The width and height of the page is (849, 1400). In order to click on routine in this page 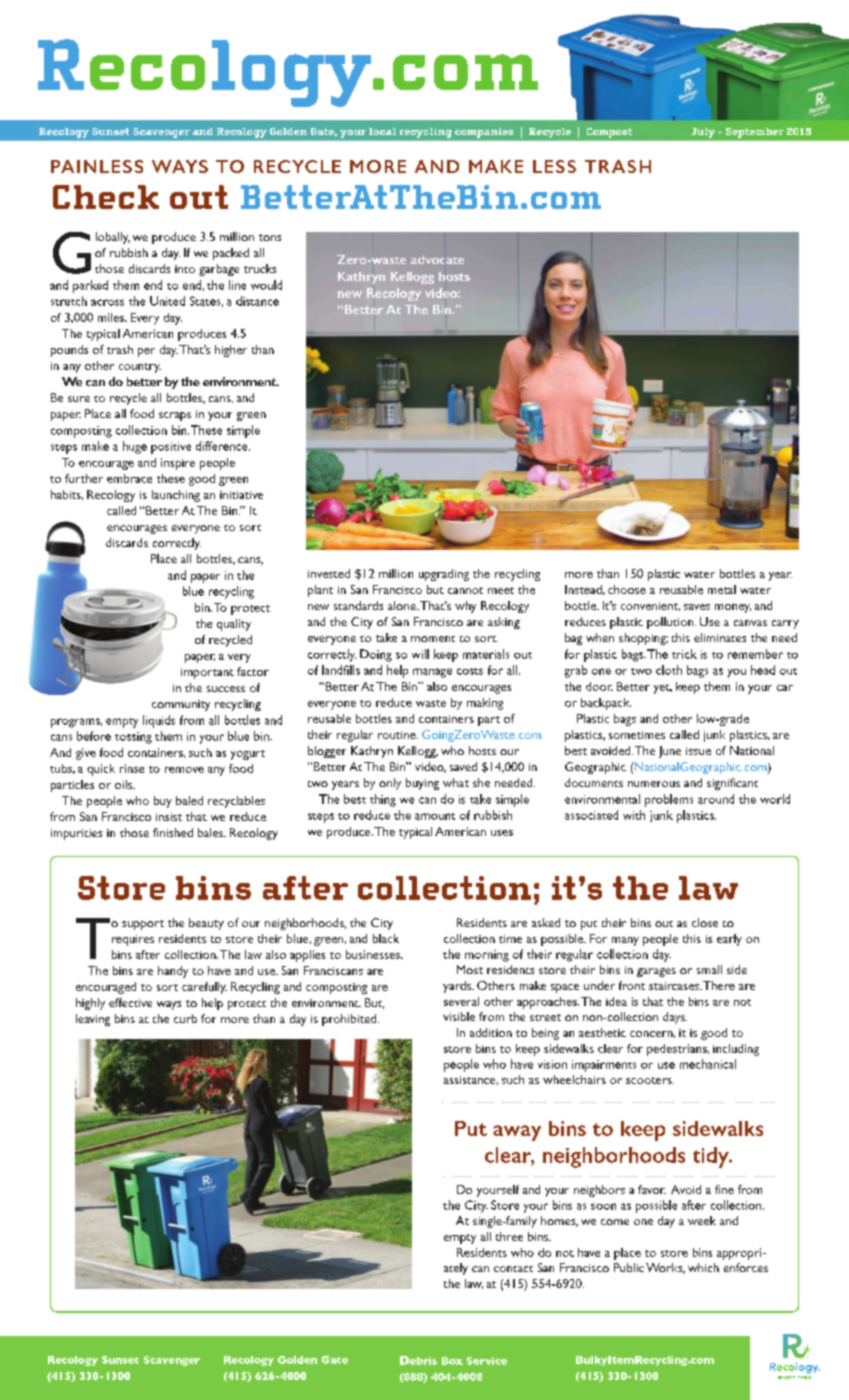, I will do `click(398, 735)`.
